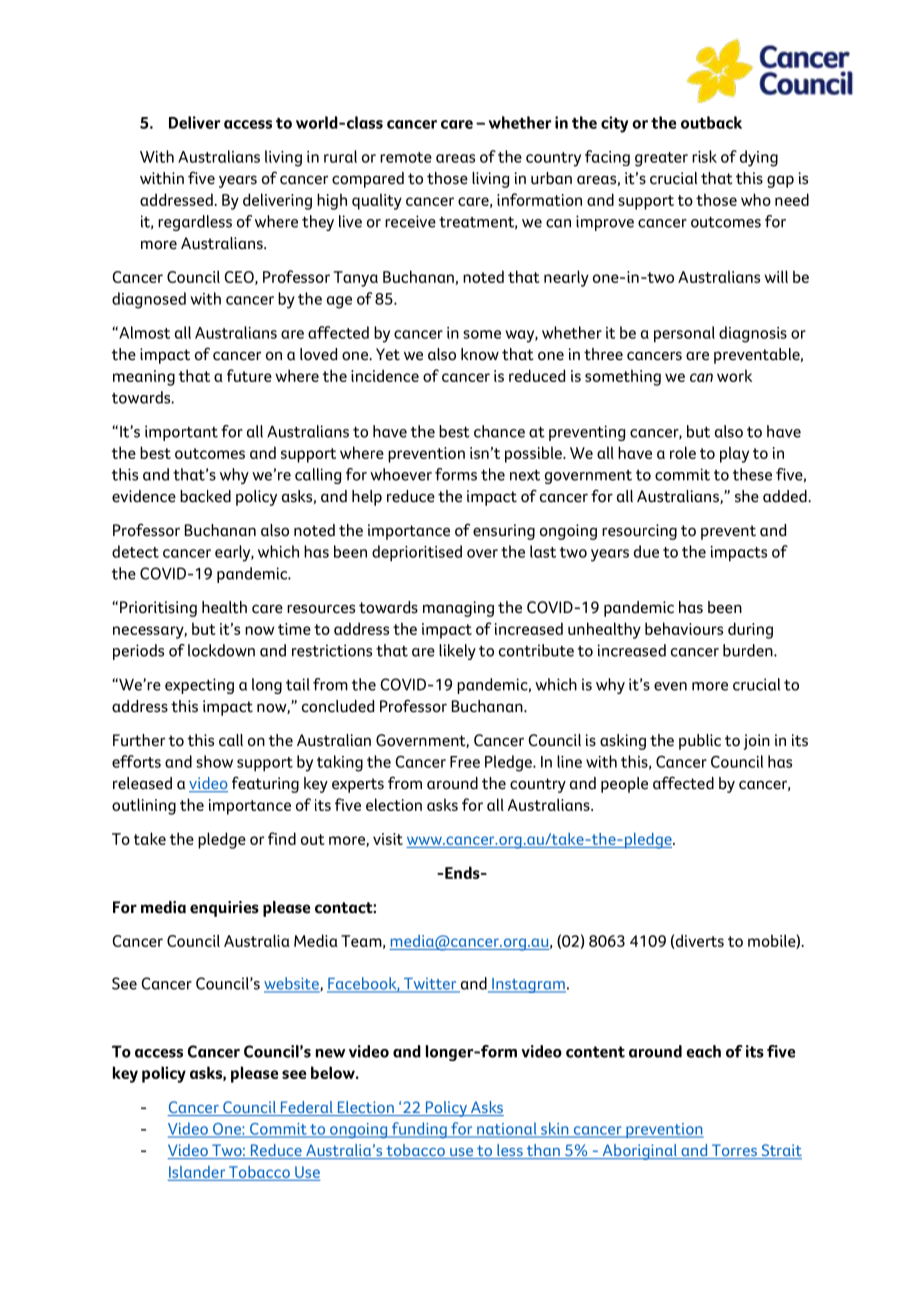 The image size is (924, 1308). I want to click on each, so click(703, 1051).
